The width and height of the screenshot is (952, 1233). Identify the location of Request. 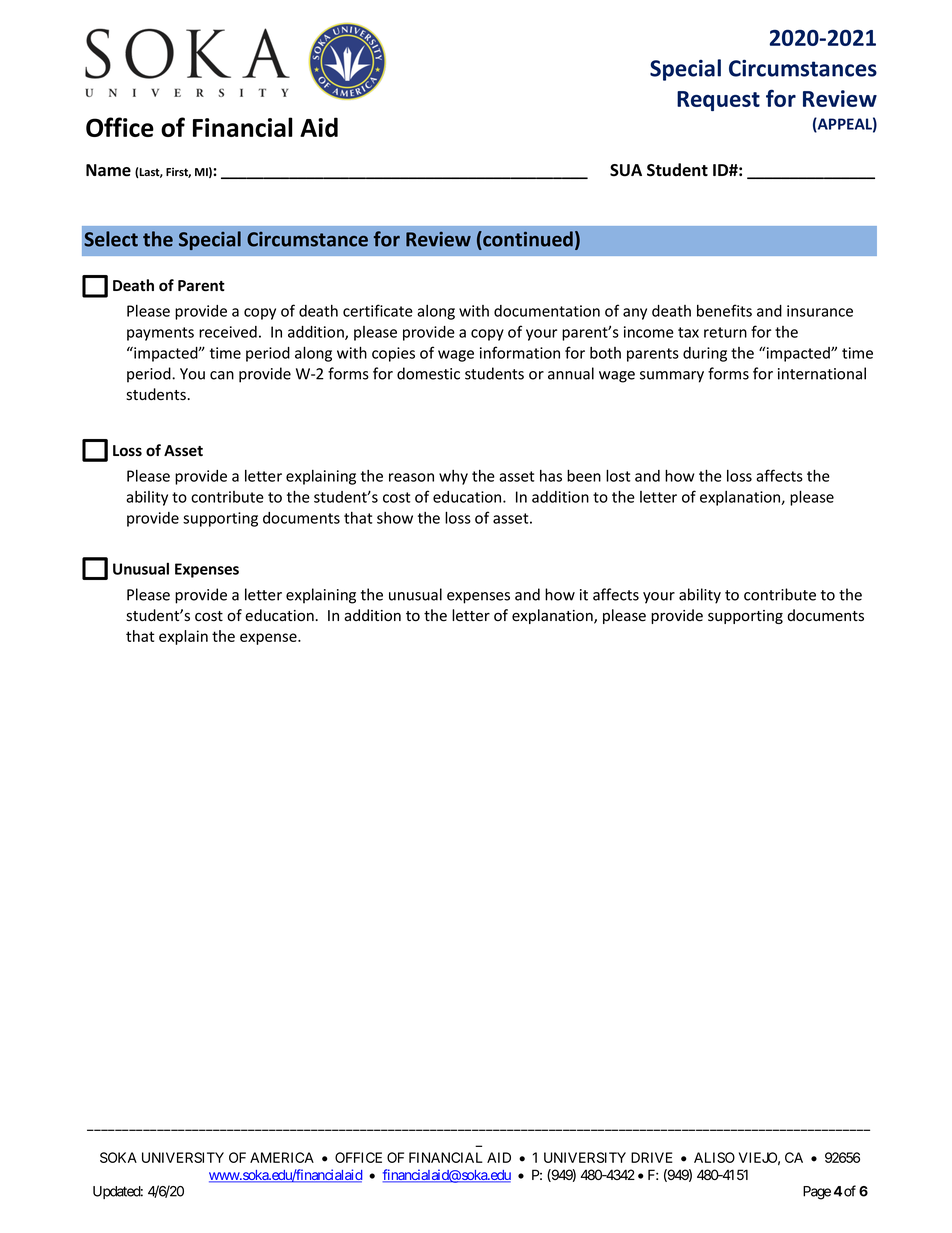
(718, 101).
